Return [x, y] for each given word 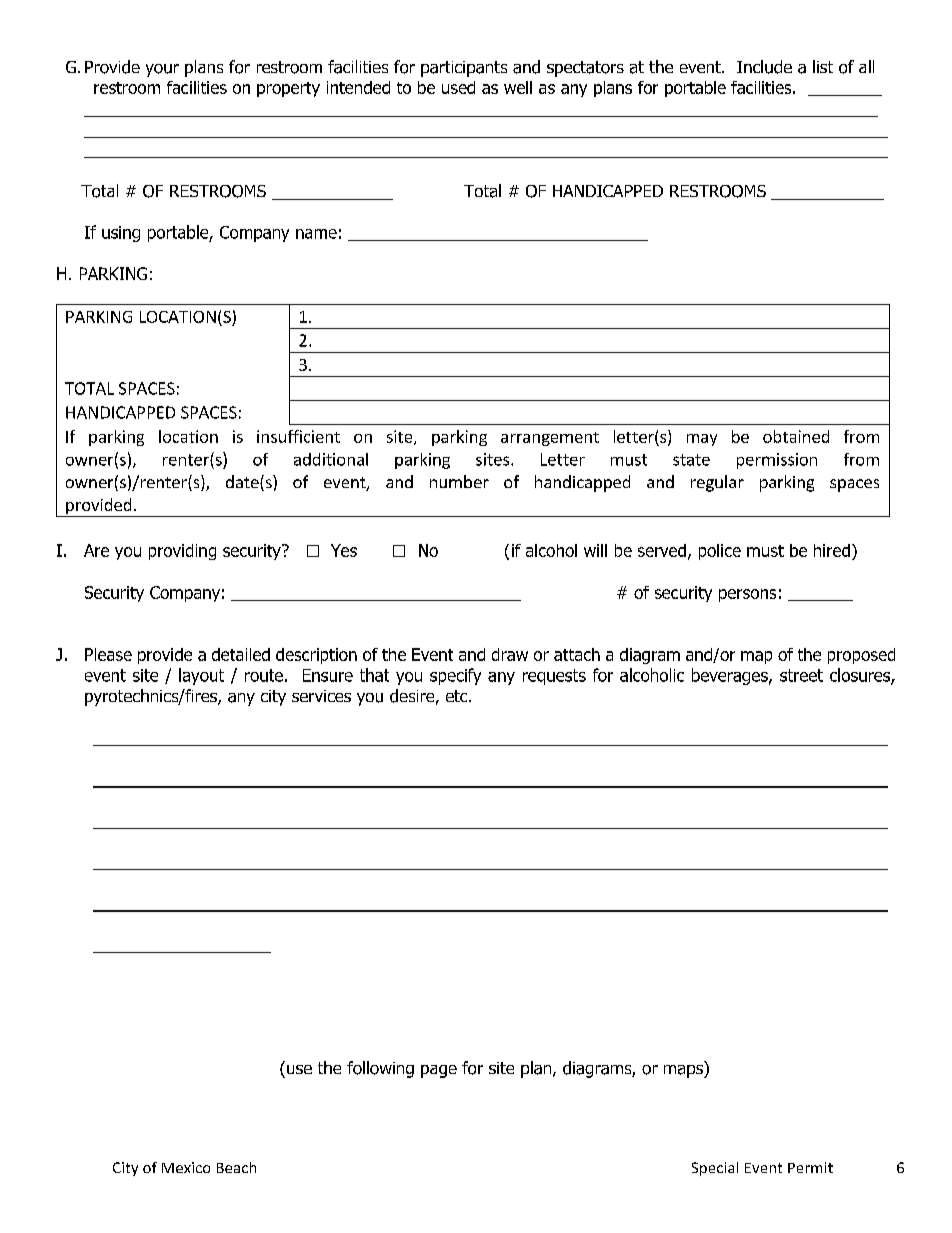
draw [510, 654]
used [458, 87]
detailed [241, 654]
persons [747, 595]
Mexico [186, 1167]
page [439, 1071]
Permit [810, 1167]
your [162, 70]
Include [764, 67]
